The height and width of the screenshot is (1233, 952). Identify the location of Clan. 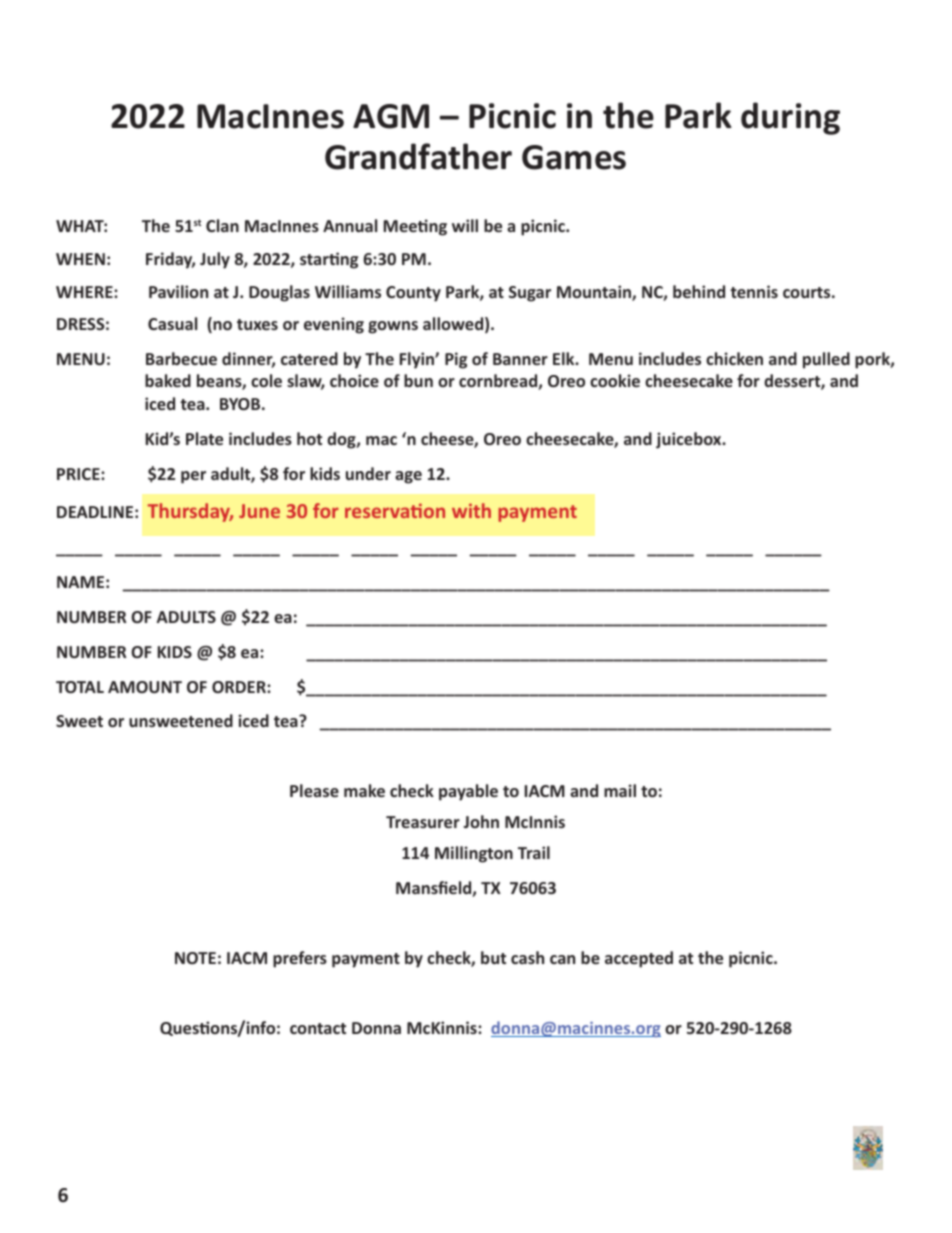
(222, 225).
